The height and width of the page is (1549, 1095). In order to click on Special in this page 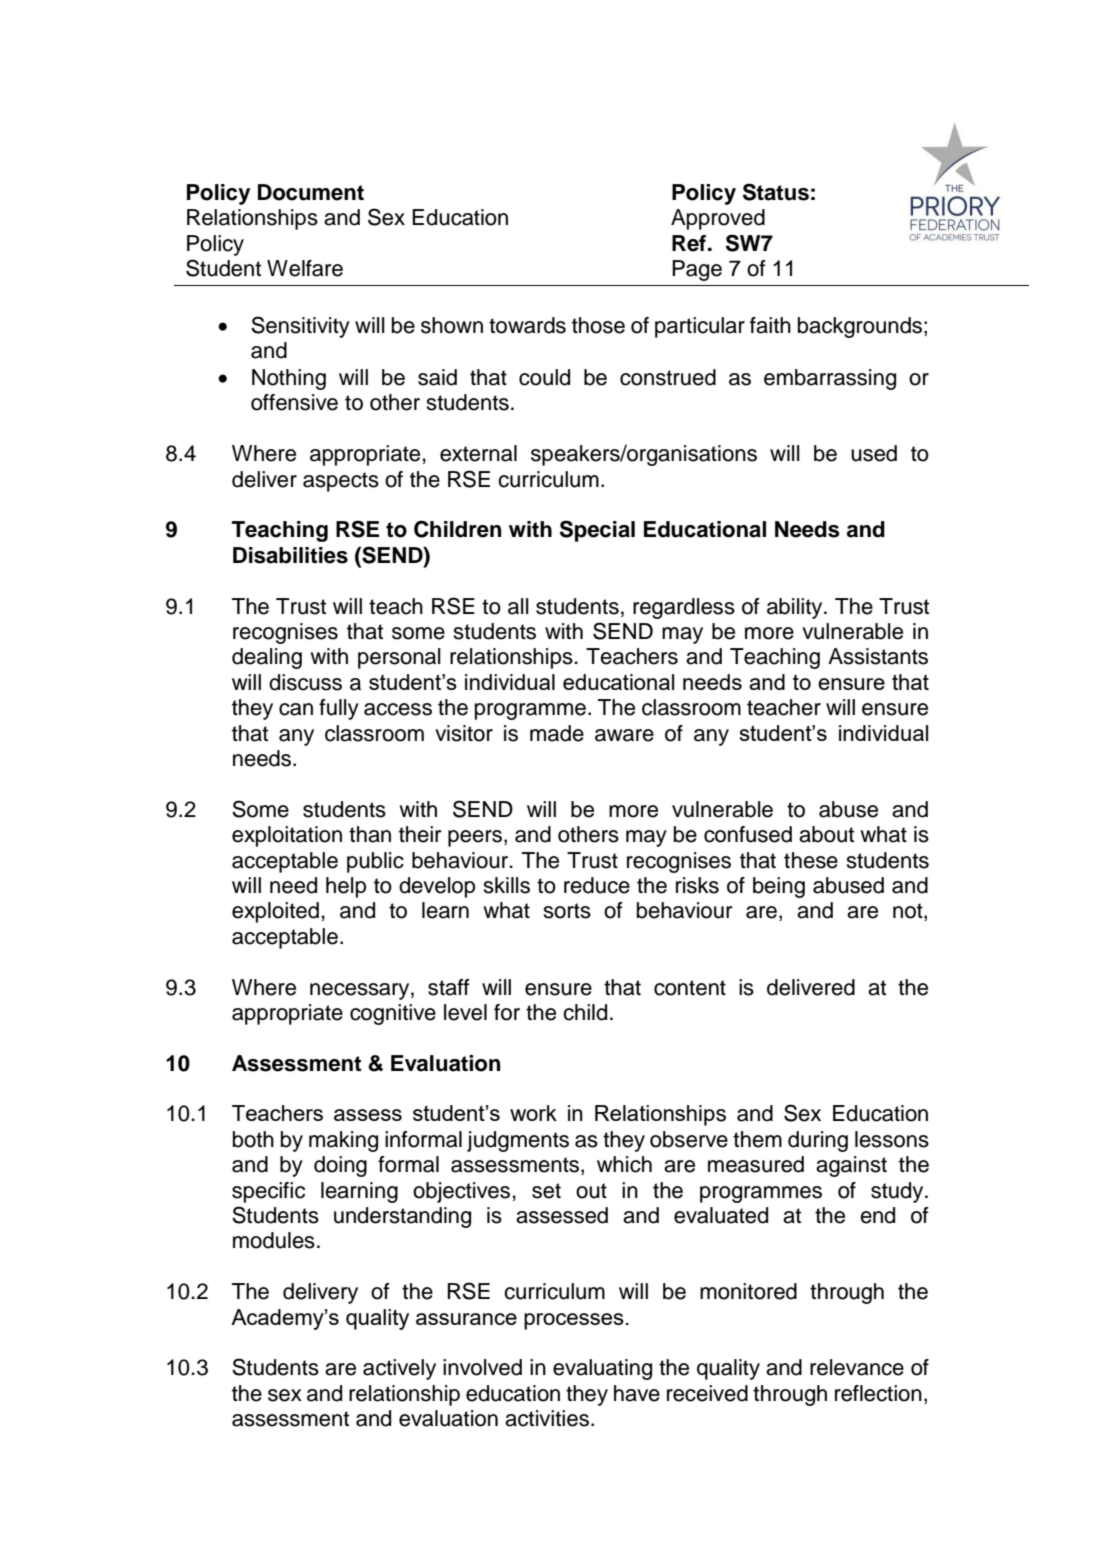, I will do `click(597, 531)`.
